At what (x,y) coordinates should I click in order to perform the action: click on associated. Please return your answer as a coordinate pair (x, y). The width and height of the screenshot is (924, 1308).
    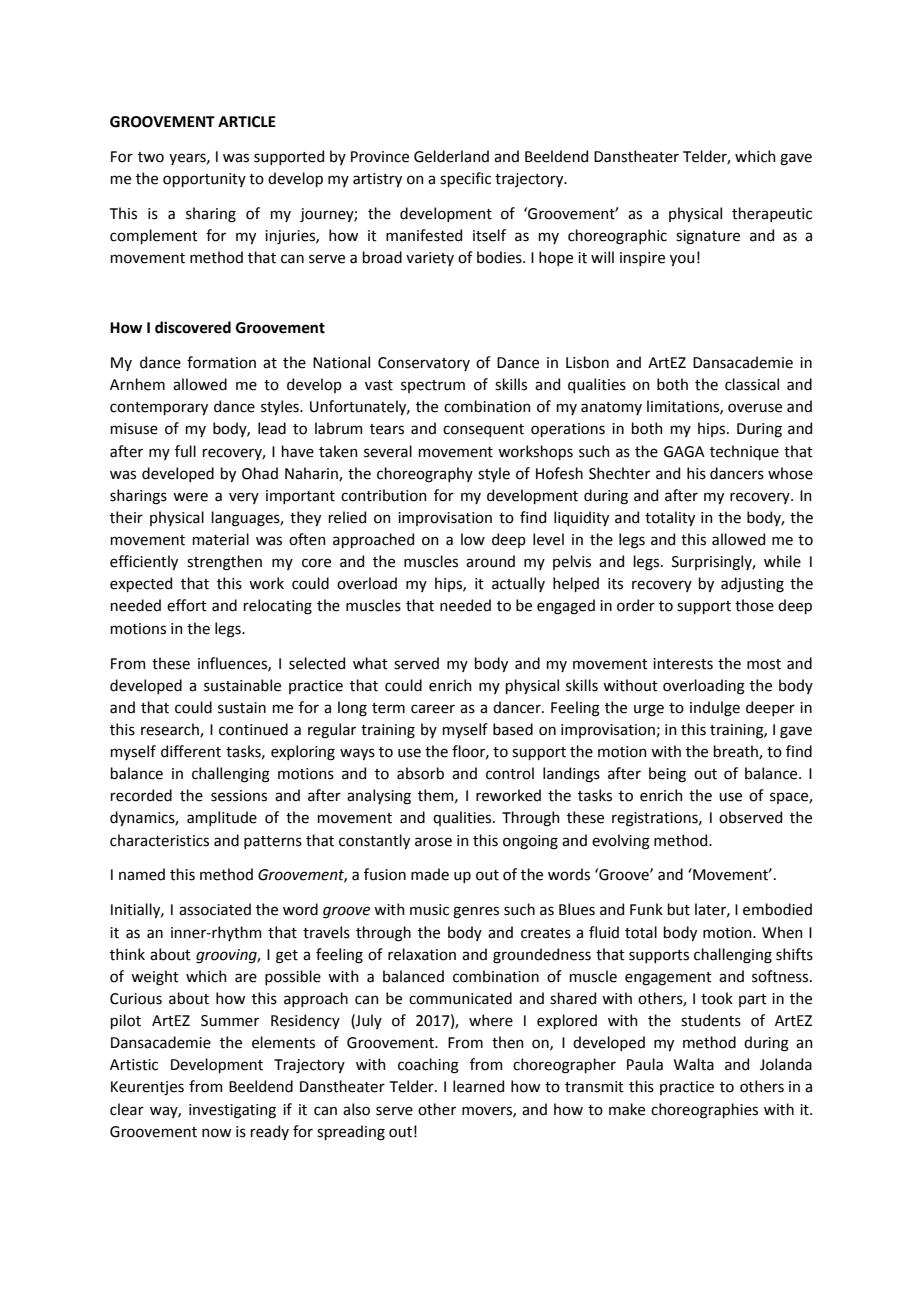
    Looking at the image, I should click on (215, 909).
